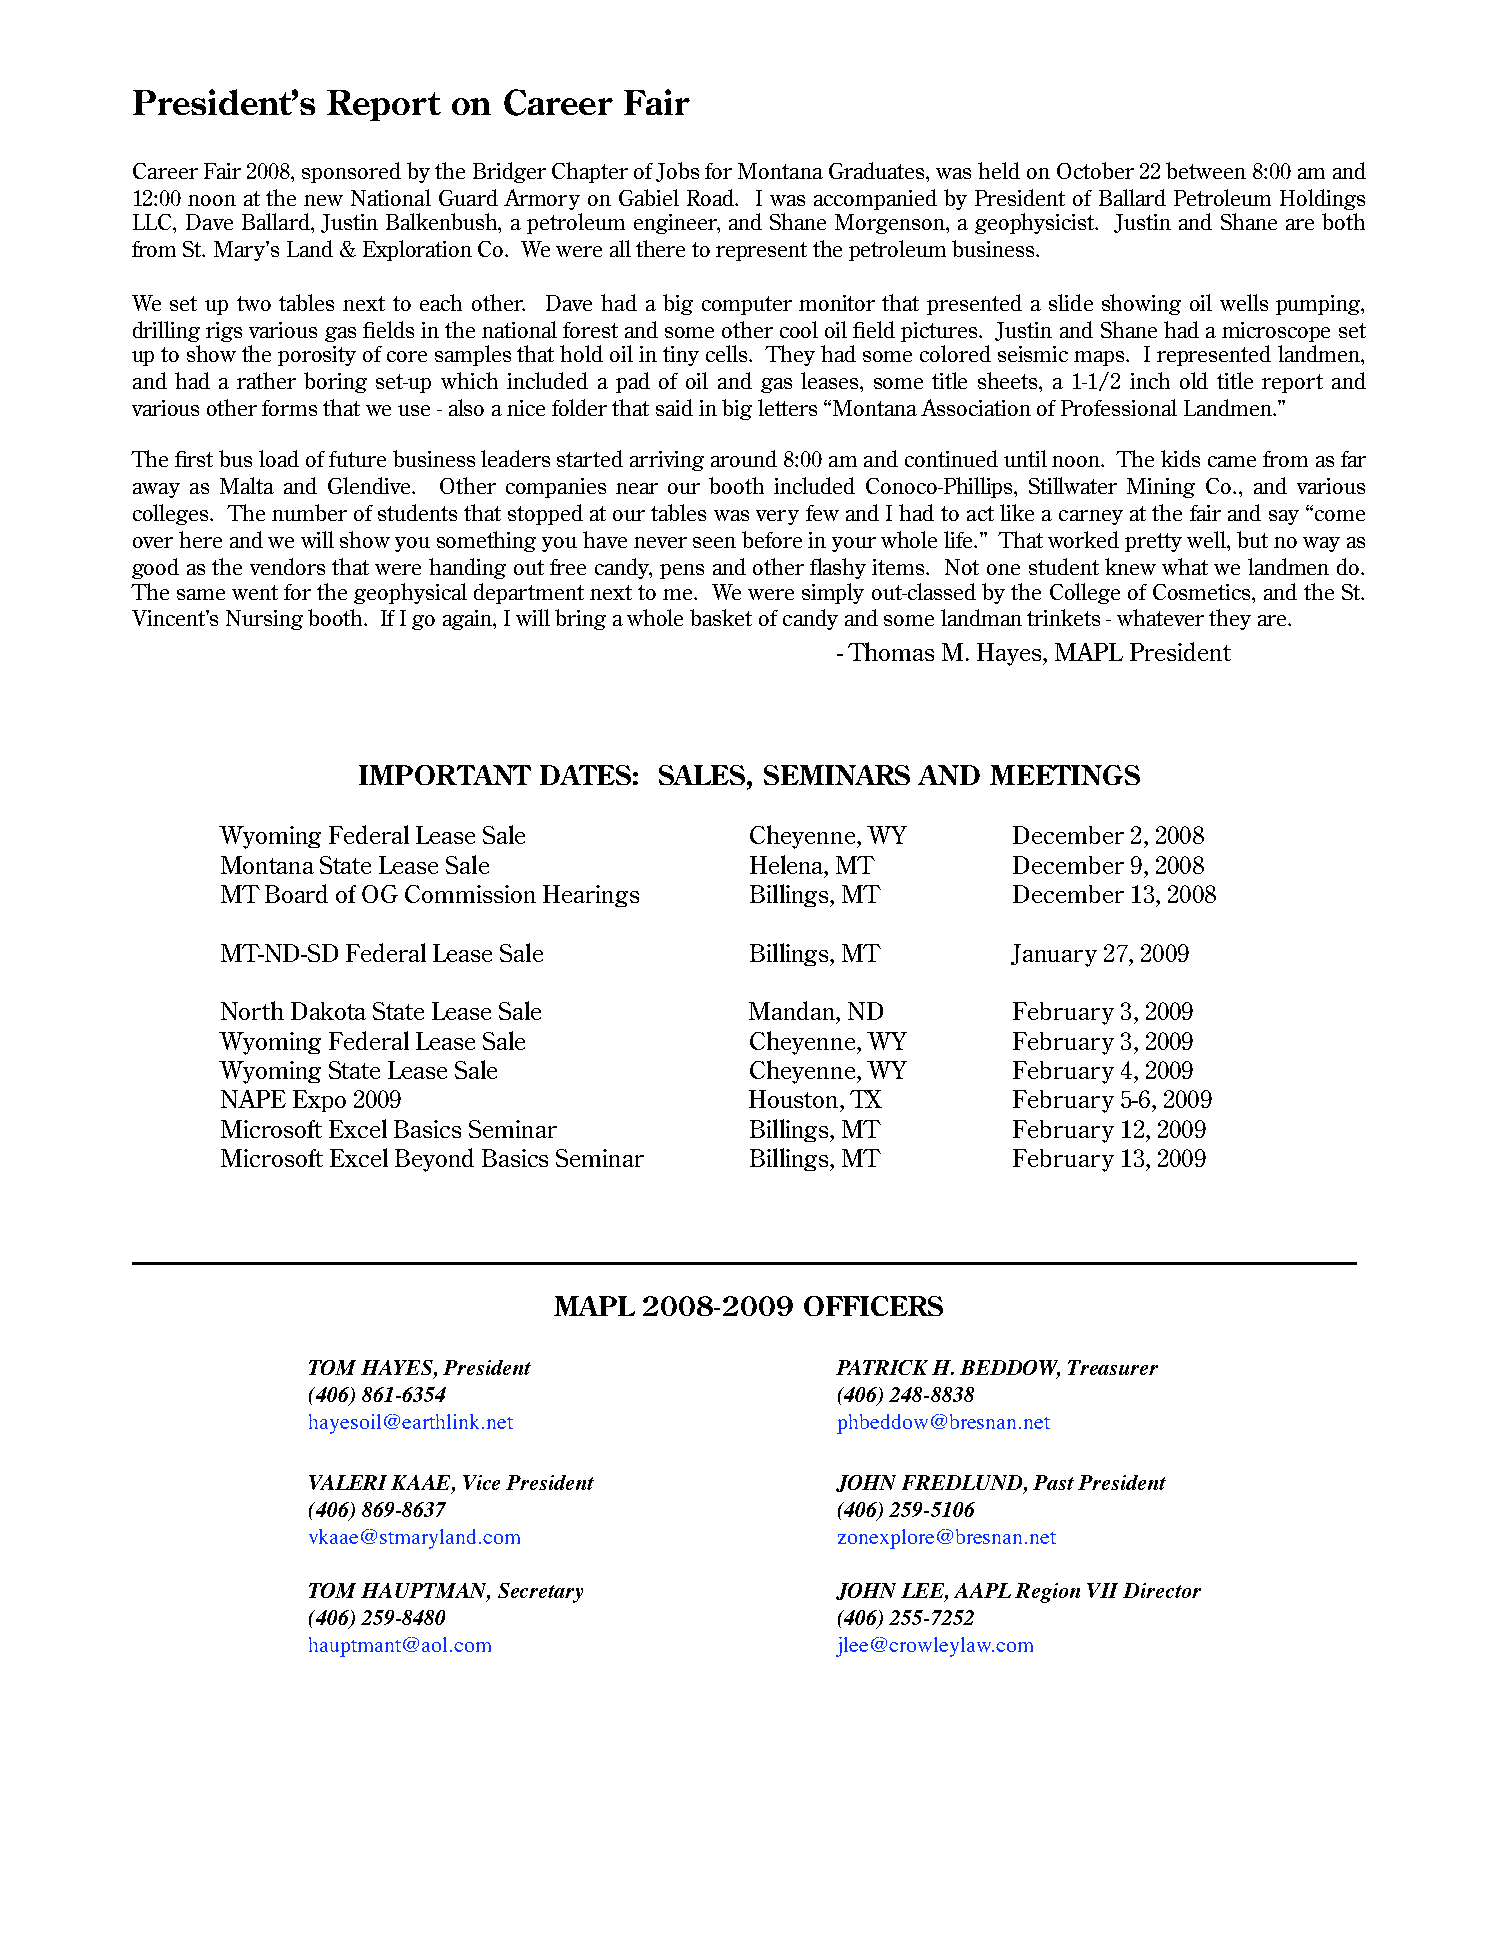  What do you see at coordinates (833, 593) in the page?
I see `simply` at bounding box center [833, 593].
